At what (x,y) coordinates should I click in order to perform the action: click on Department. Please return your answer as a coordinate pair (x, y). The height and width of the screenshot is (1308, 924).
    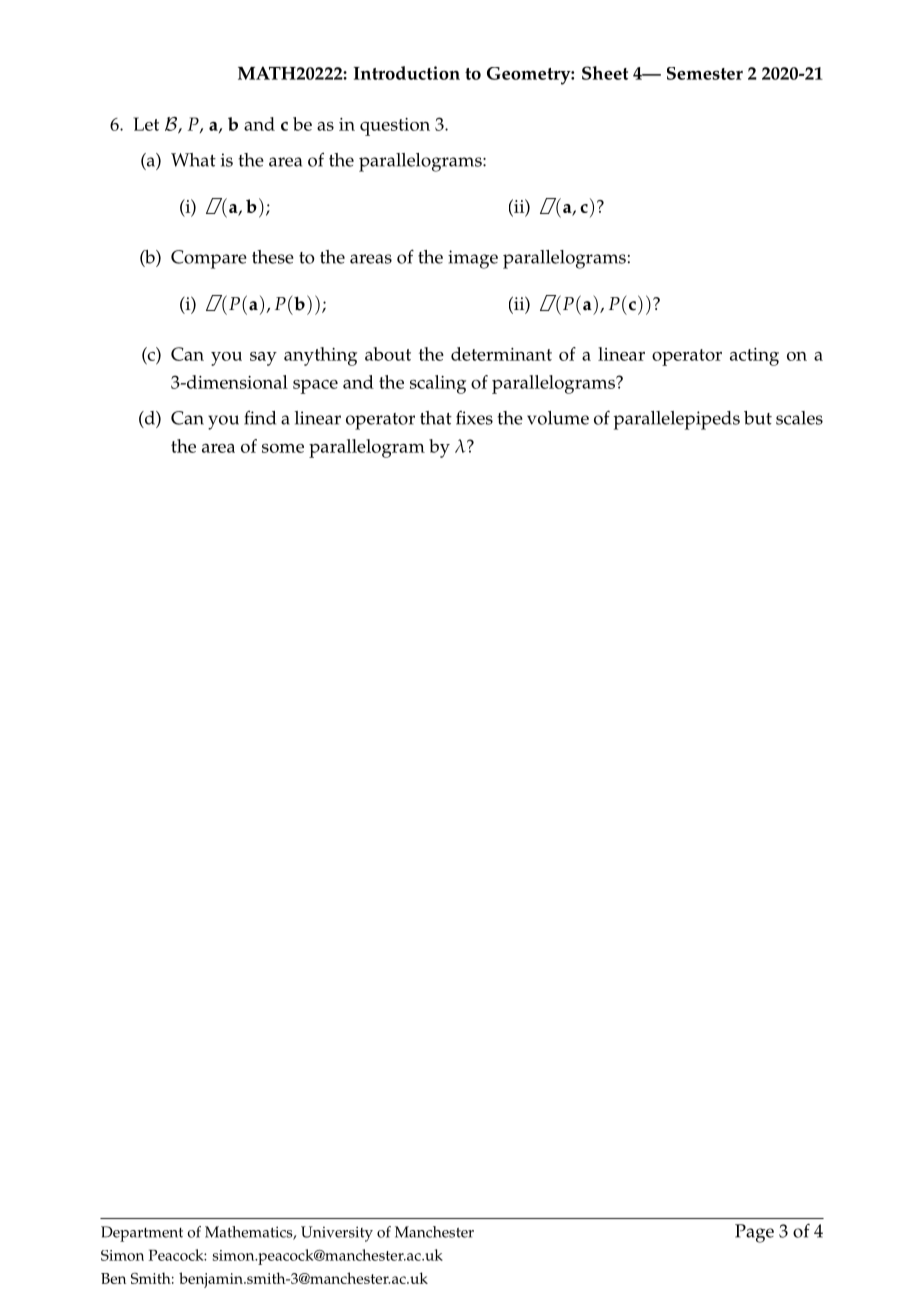
    Looking at the image, I should click on (142, 1234).
